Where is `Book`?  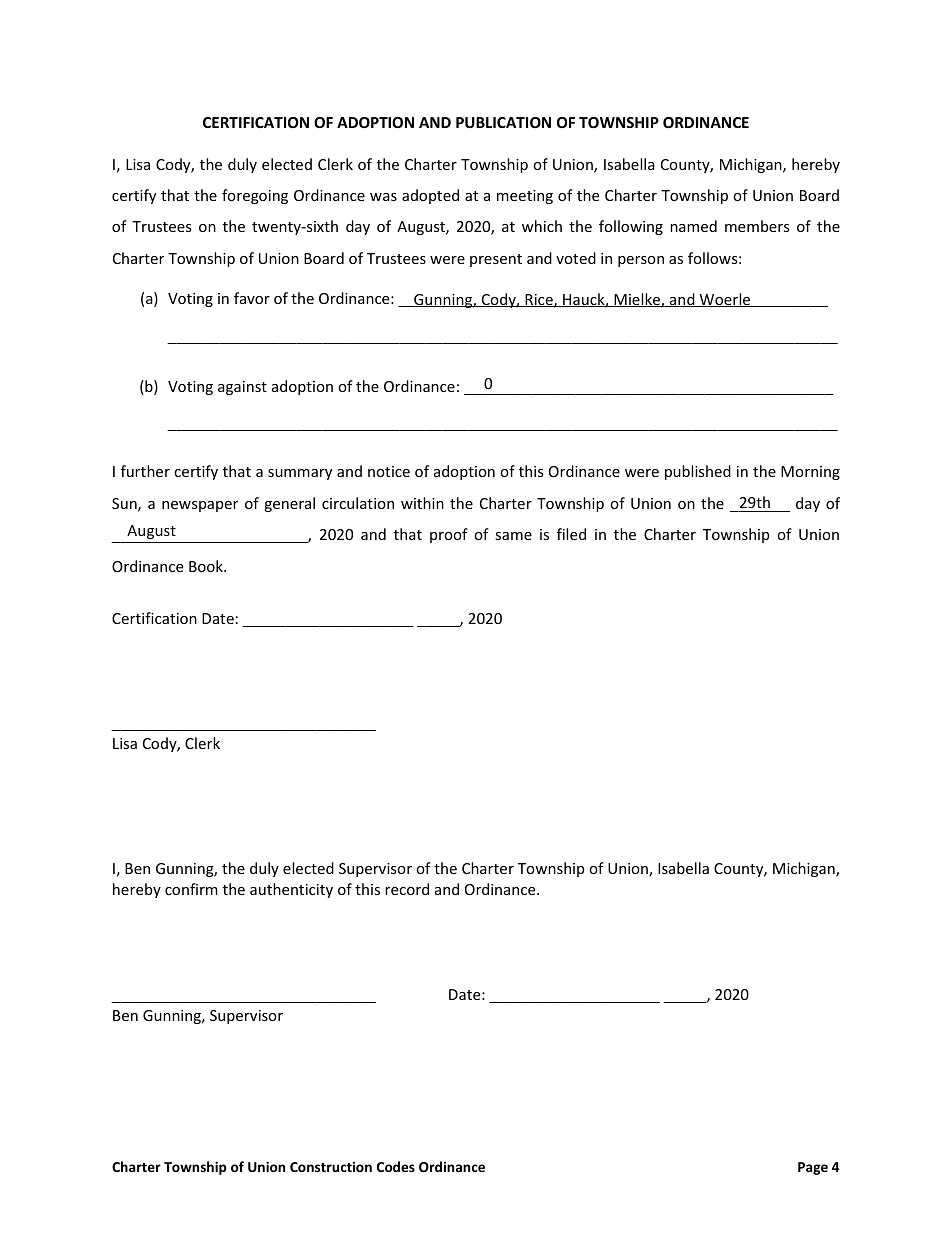
Book is located at coordinates (207, 566).
